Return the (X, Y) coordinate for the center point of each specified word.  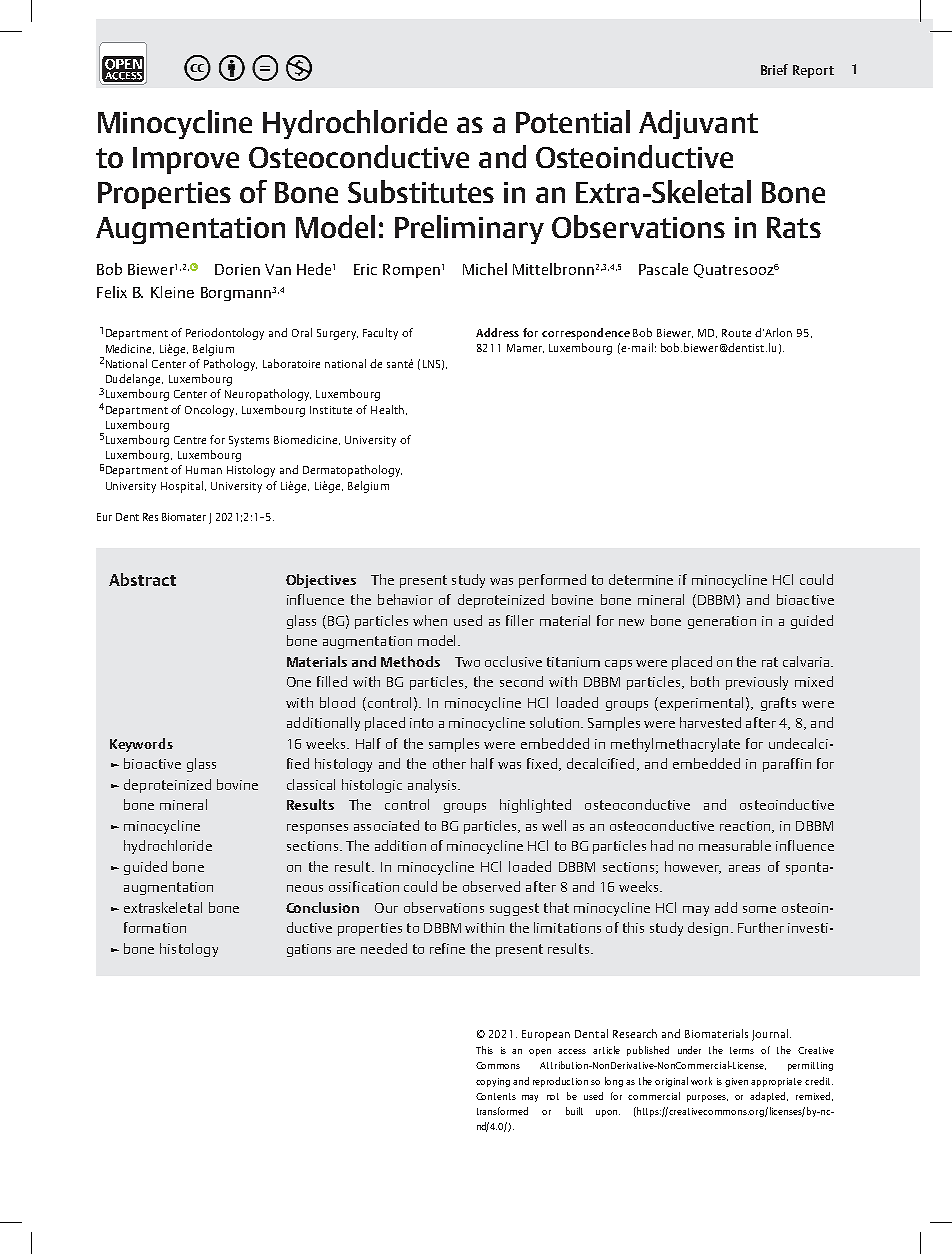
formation (155, 927)
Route (736, 333)
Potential (573, 121)
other (449, 763)
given (736, 1082)
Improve (186, 160)
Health (387, 409)
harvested (710, 722)
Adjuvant (698, 124)
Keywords (141, 745)
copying (493, 1082)
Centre (190, 440)
